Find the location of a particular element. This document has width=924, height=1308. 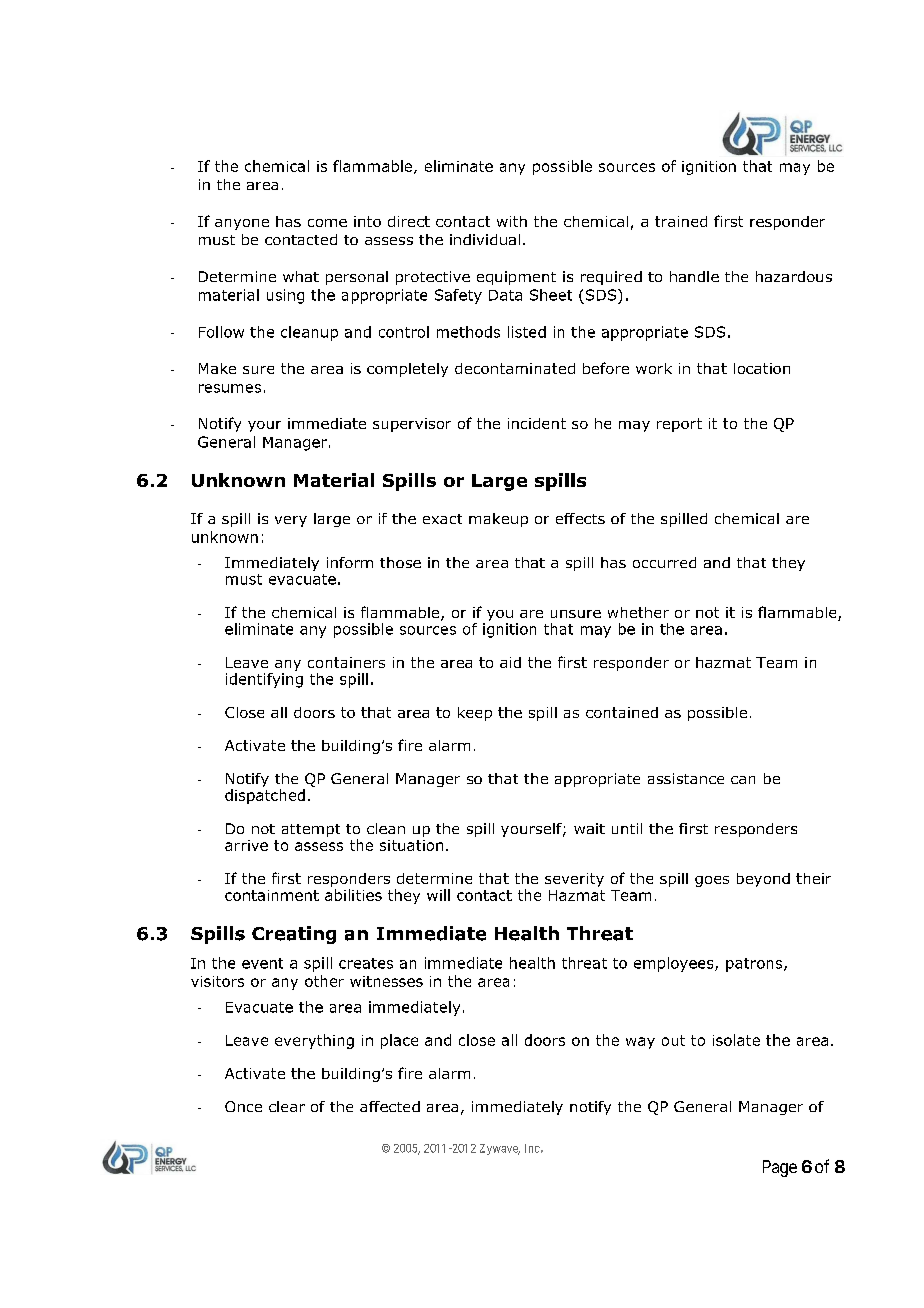

effects is located at coordinates (580, 518).
